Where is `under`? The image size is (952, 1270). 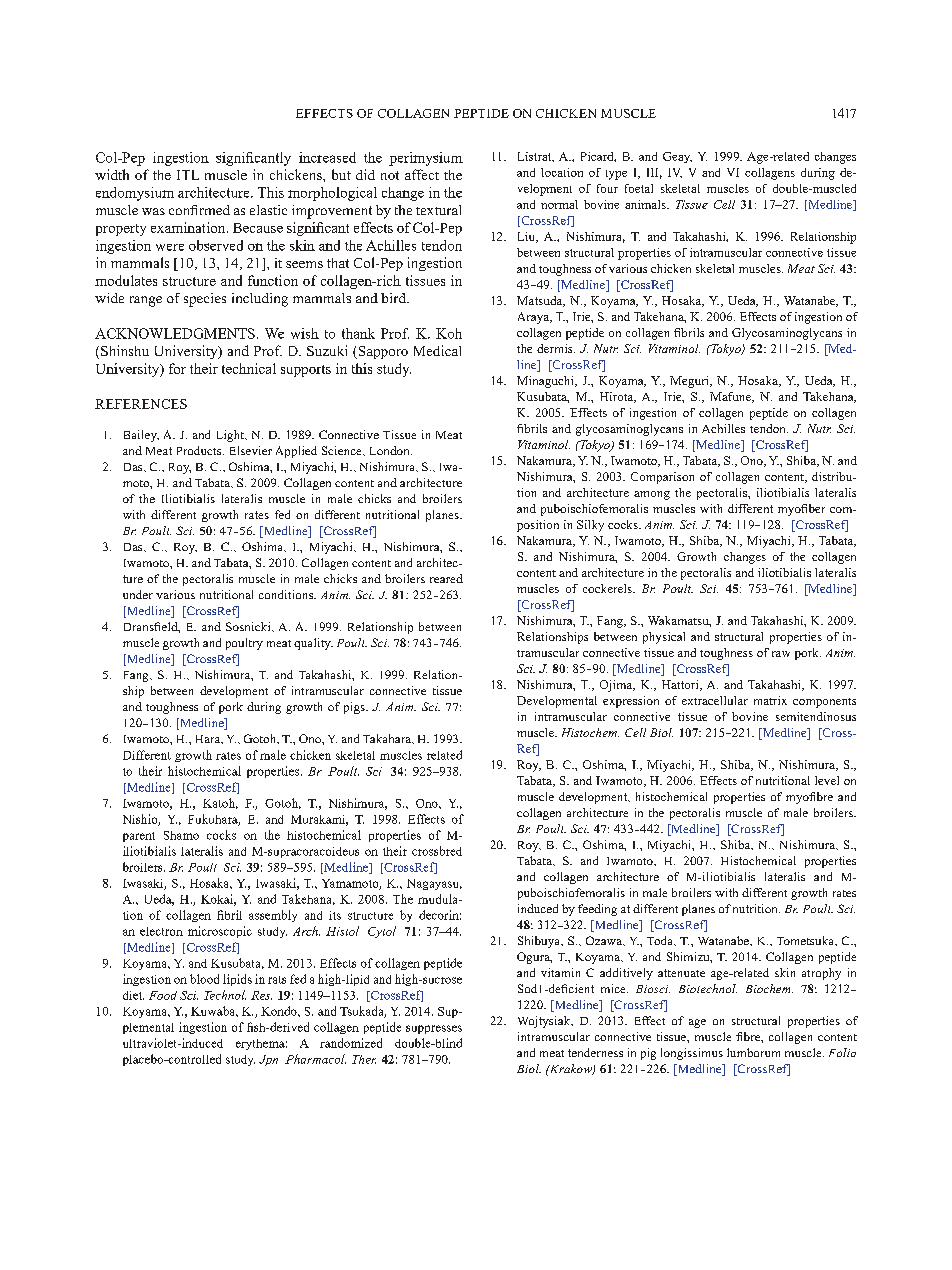 under is located at coordinates (138, 594).
